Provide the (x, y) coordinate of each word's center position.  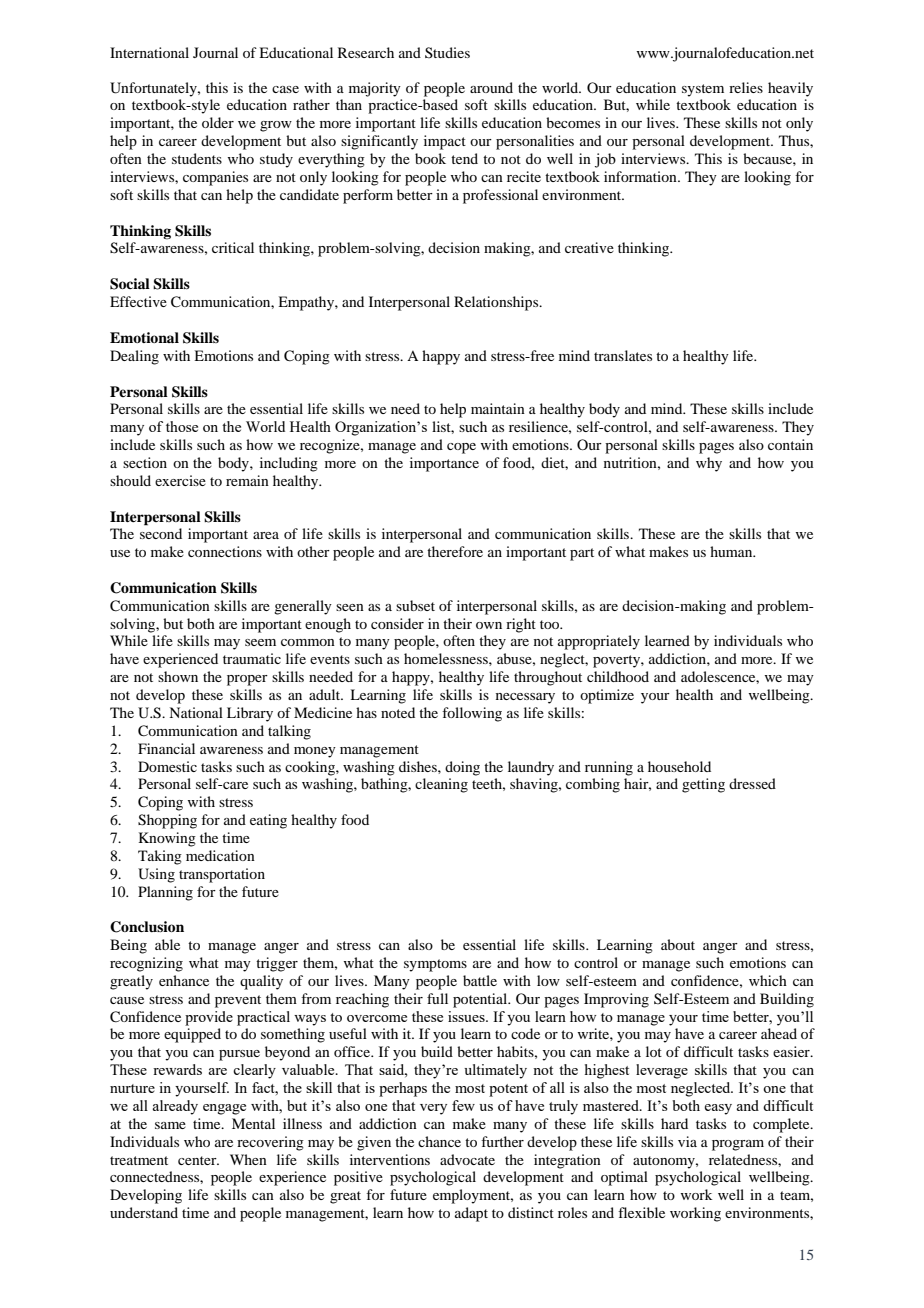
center (198, 1160)
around (491, 87)
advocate (467, 1159)
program (738, 1145)
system (703, 90)
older (218, 122)
